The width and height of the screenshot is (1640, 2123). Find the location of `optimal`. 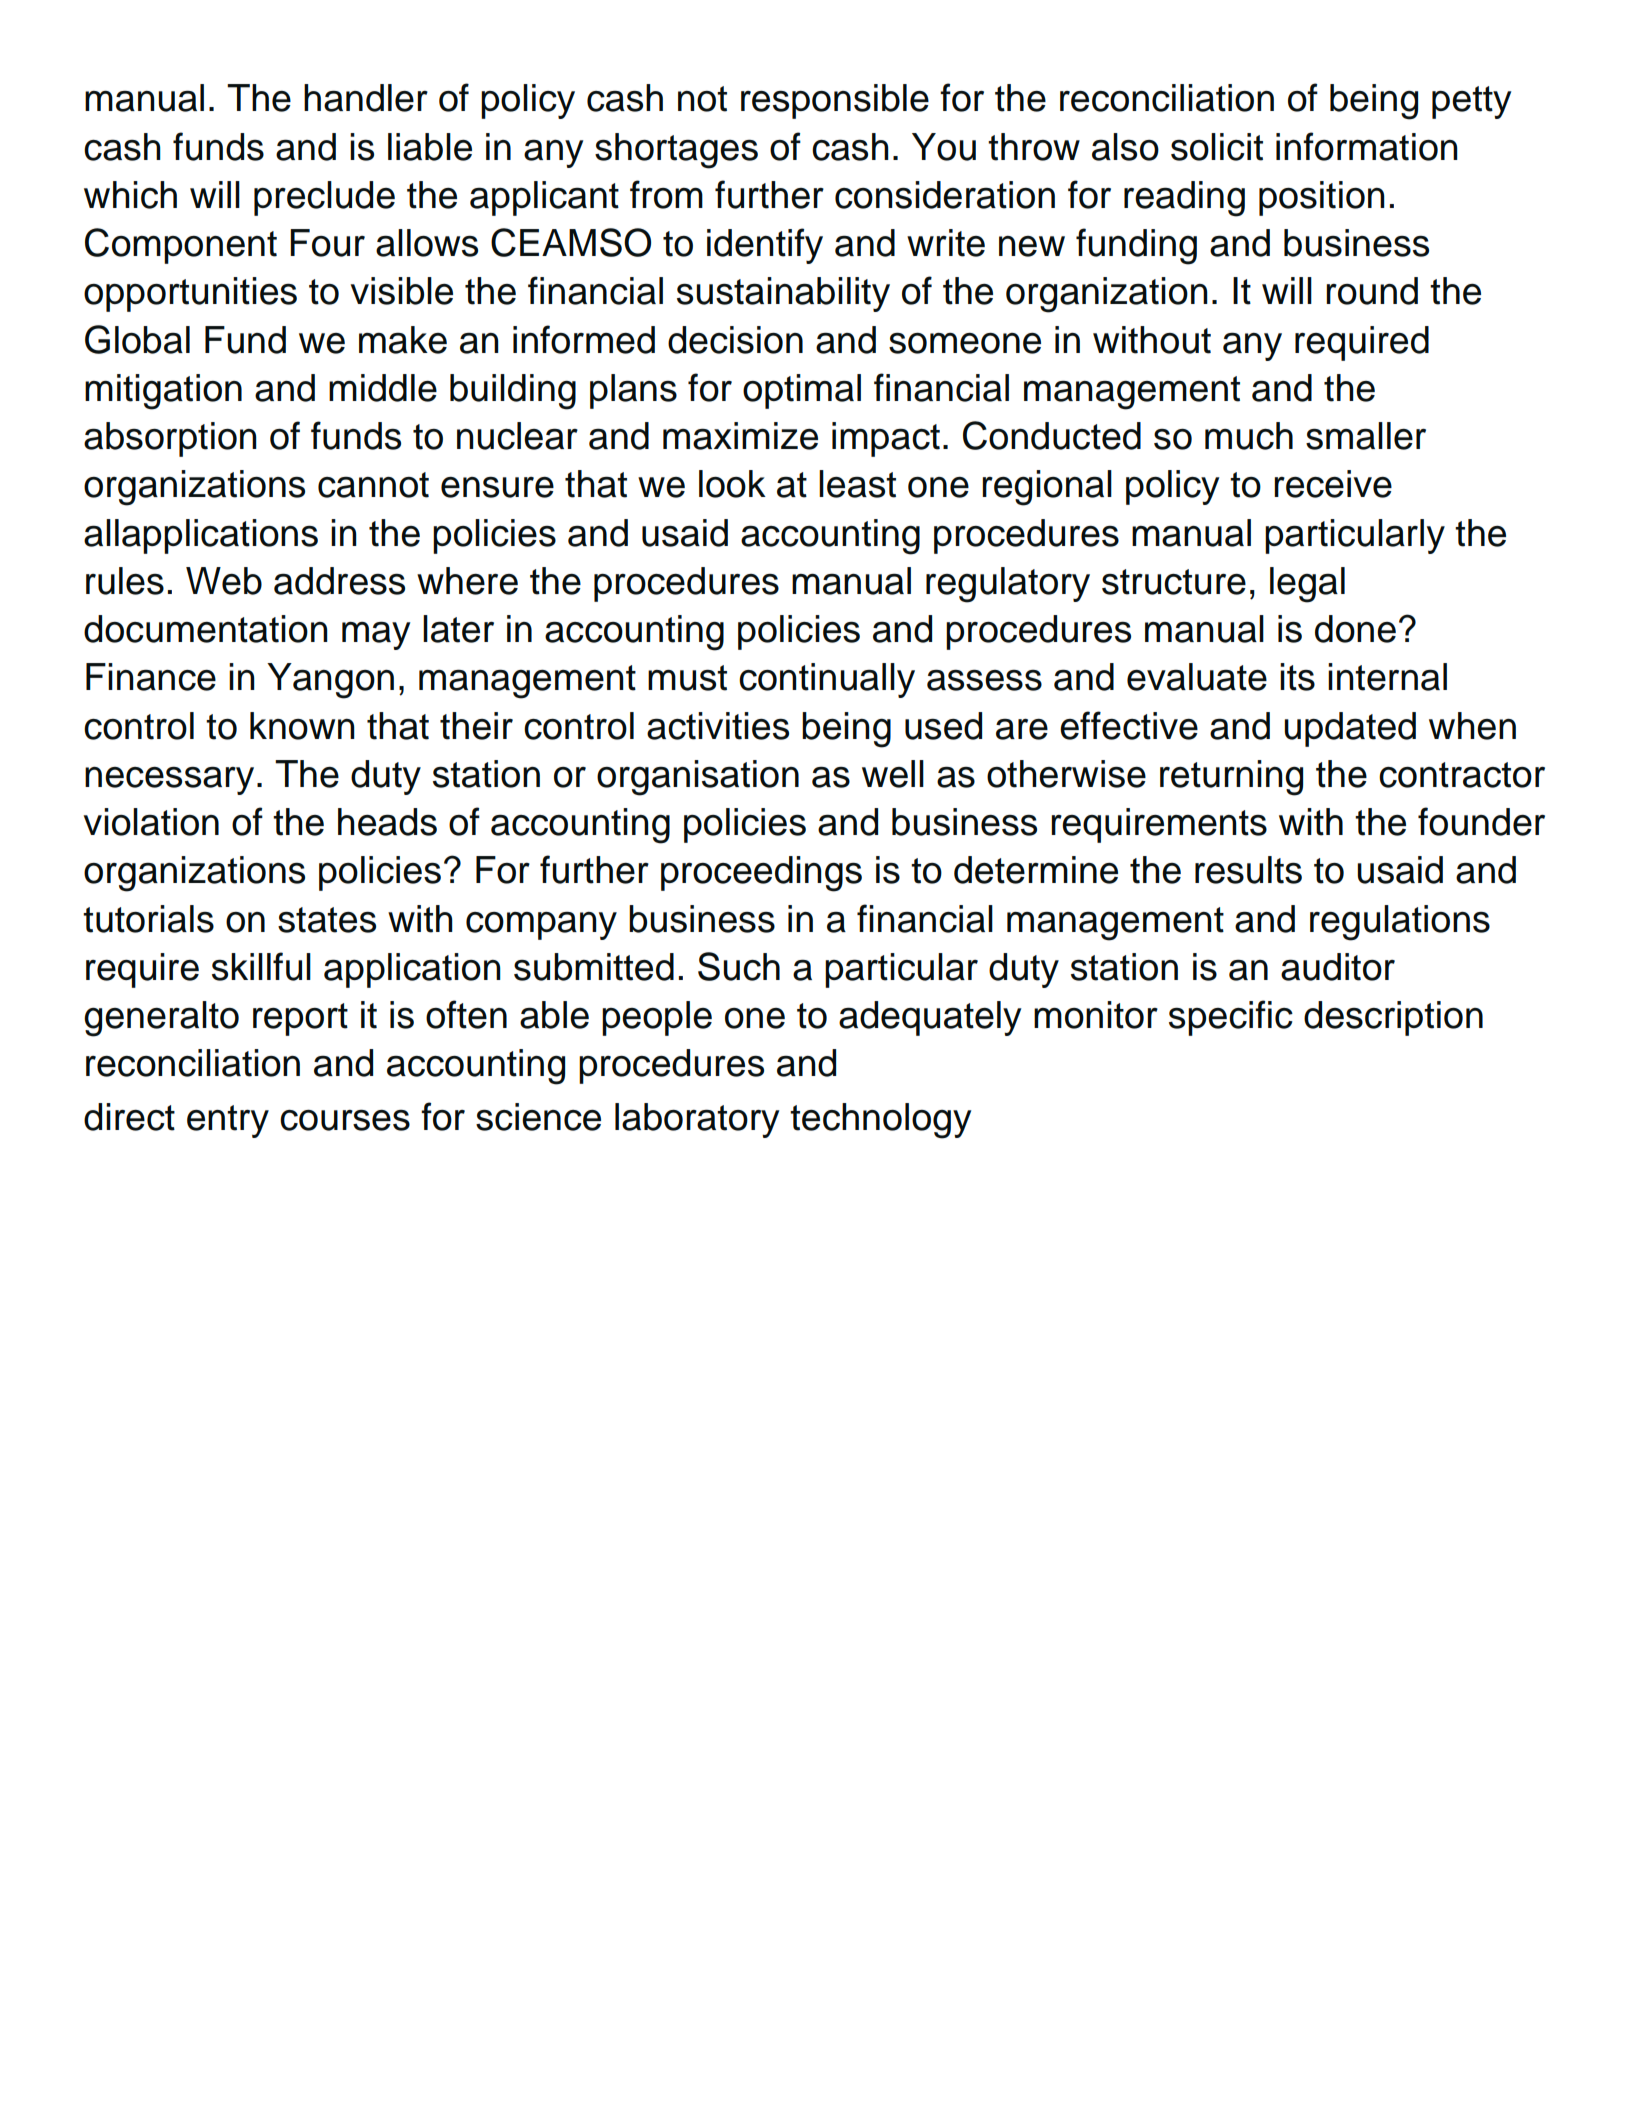

optimal is located at coordinates (802, 391).
